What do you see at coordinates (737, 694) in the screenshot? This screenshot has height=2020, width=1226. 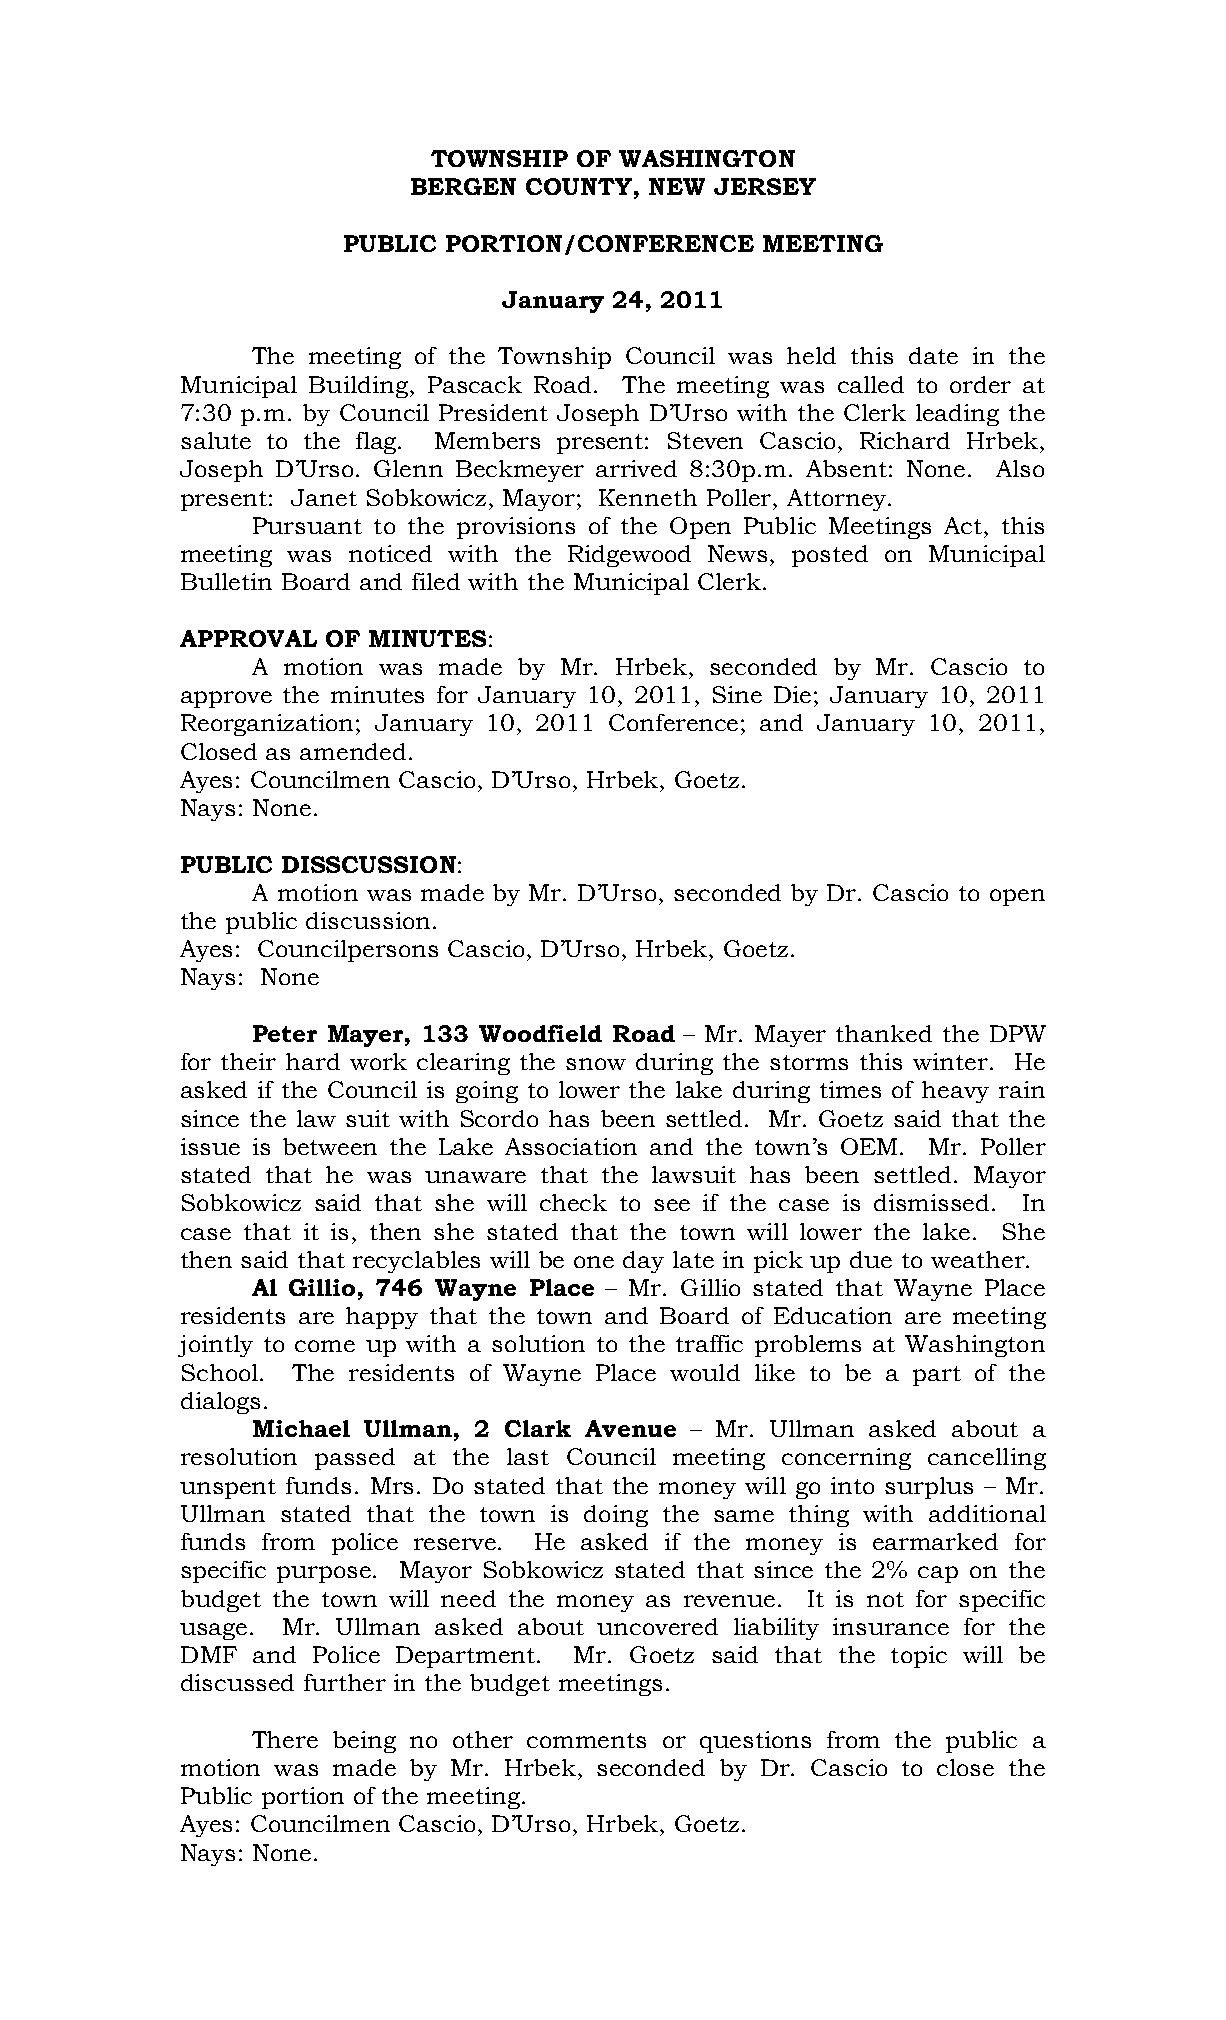 I see `Sine` at bounding box center [737, 694].
